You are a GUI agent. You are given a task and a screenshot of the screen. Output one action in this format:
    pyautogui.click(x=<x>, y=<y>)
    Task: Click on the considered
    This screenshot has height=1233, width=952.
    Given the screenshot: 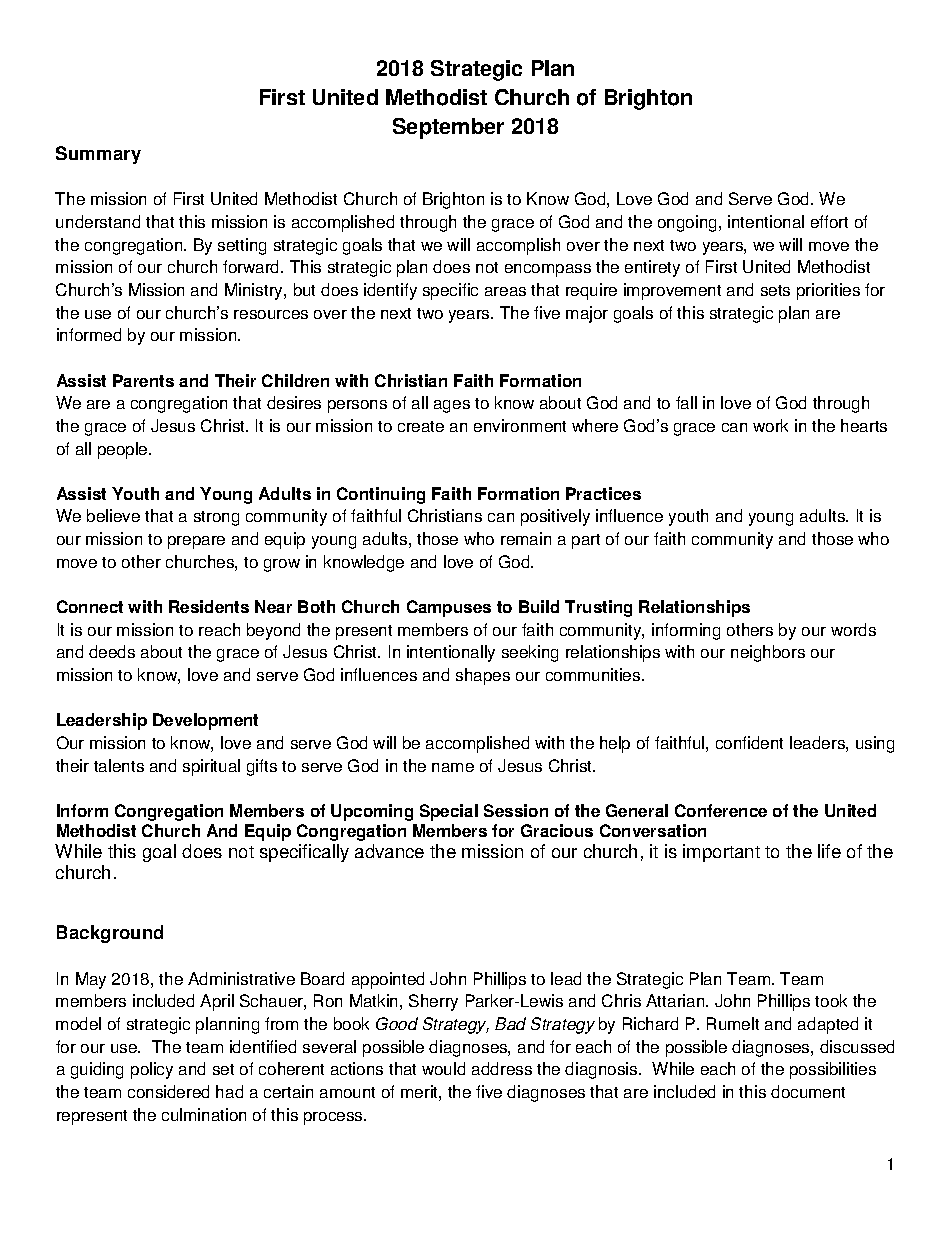 What is the action you would take?
    pyautogui.click(x=168, y=1091)
